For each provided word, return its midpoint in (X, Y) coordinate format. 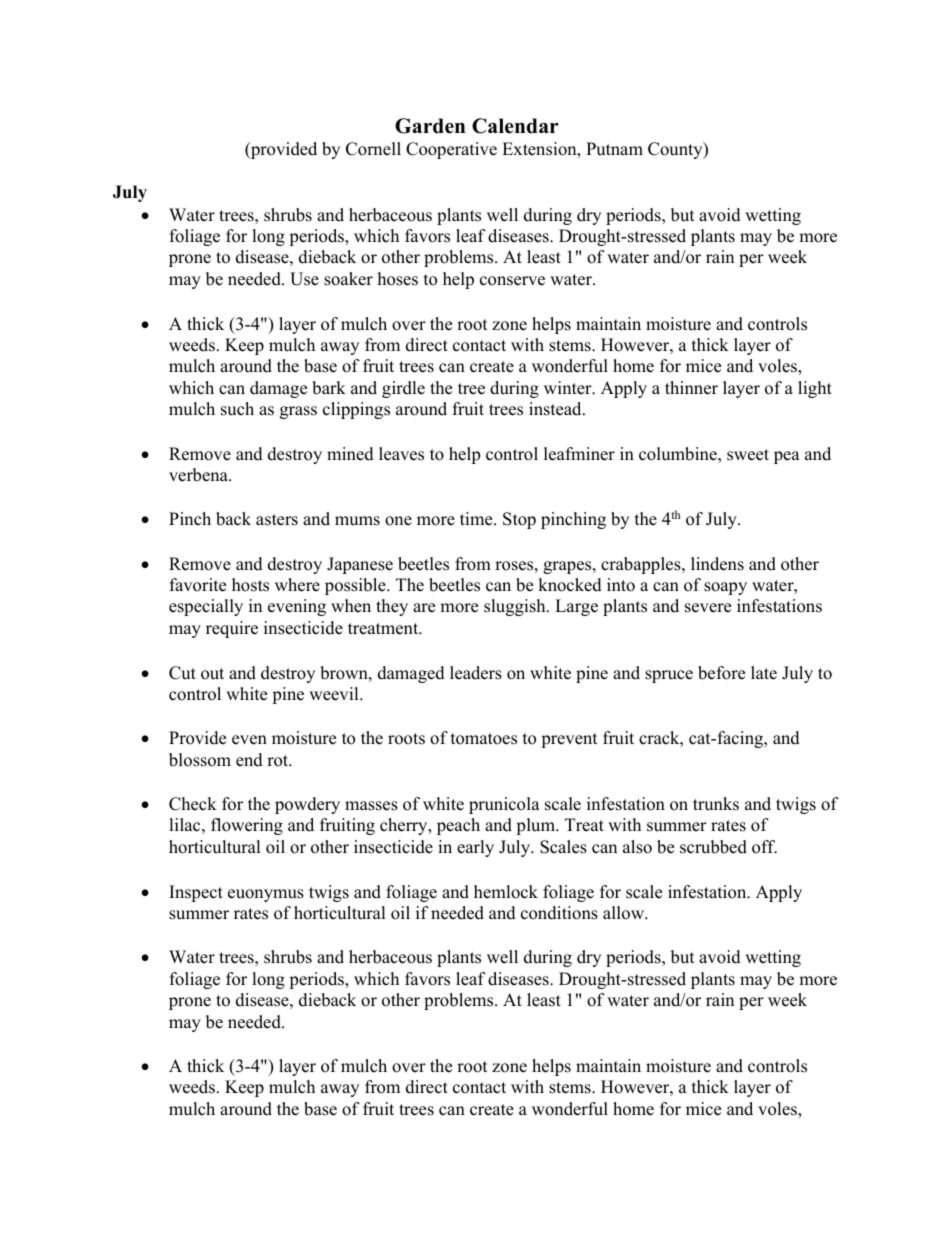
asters (277, 520)
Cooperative (451, 150)
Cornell (373, 149)
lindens (717, 564)
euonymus (266, 895)
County (676, 150)
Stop (519, 520)
